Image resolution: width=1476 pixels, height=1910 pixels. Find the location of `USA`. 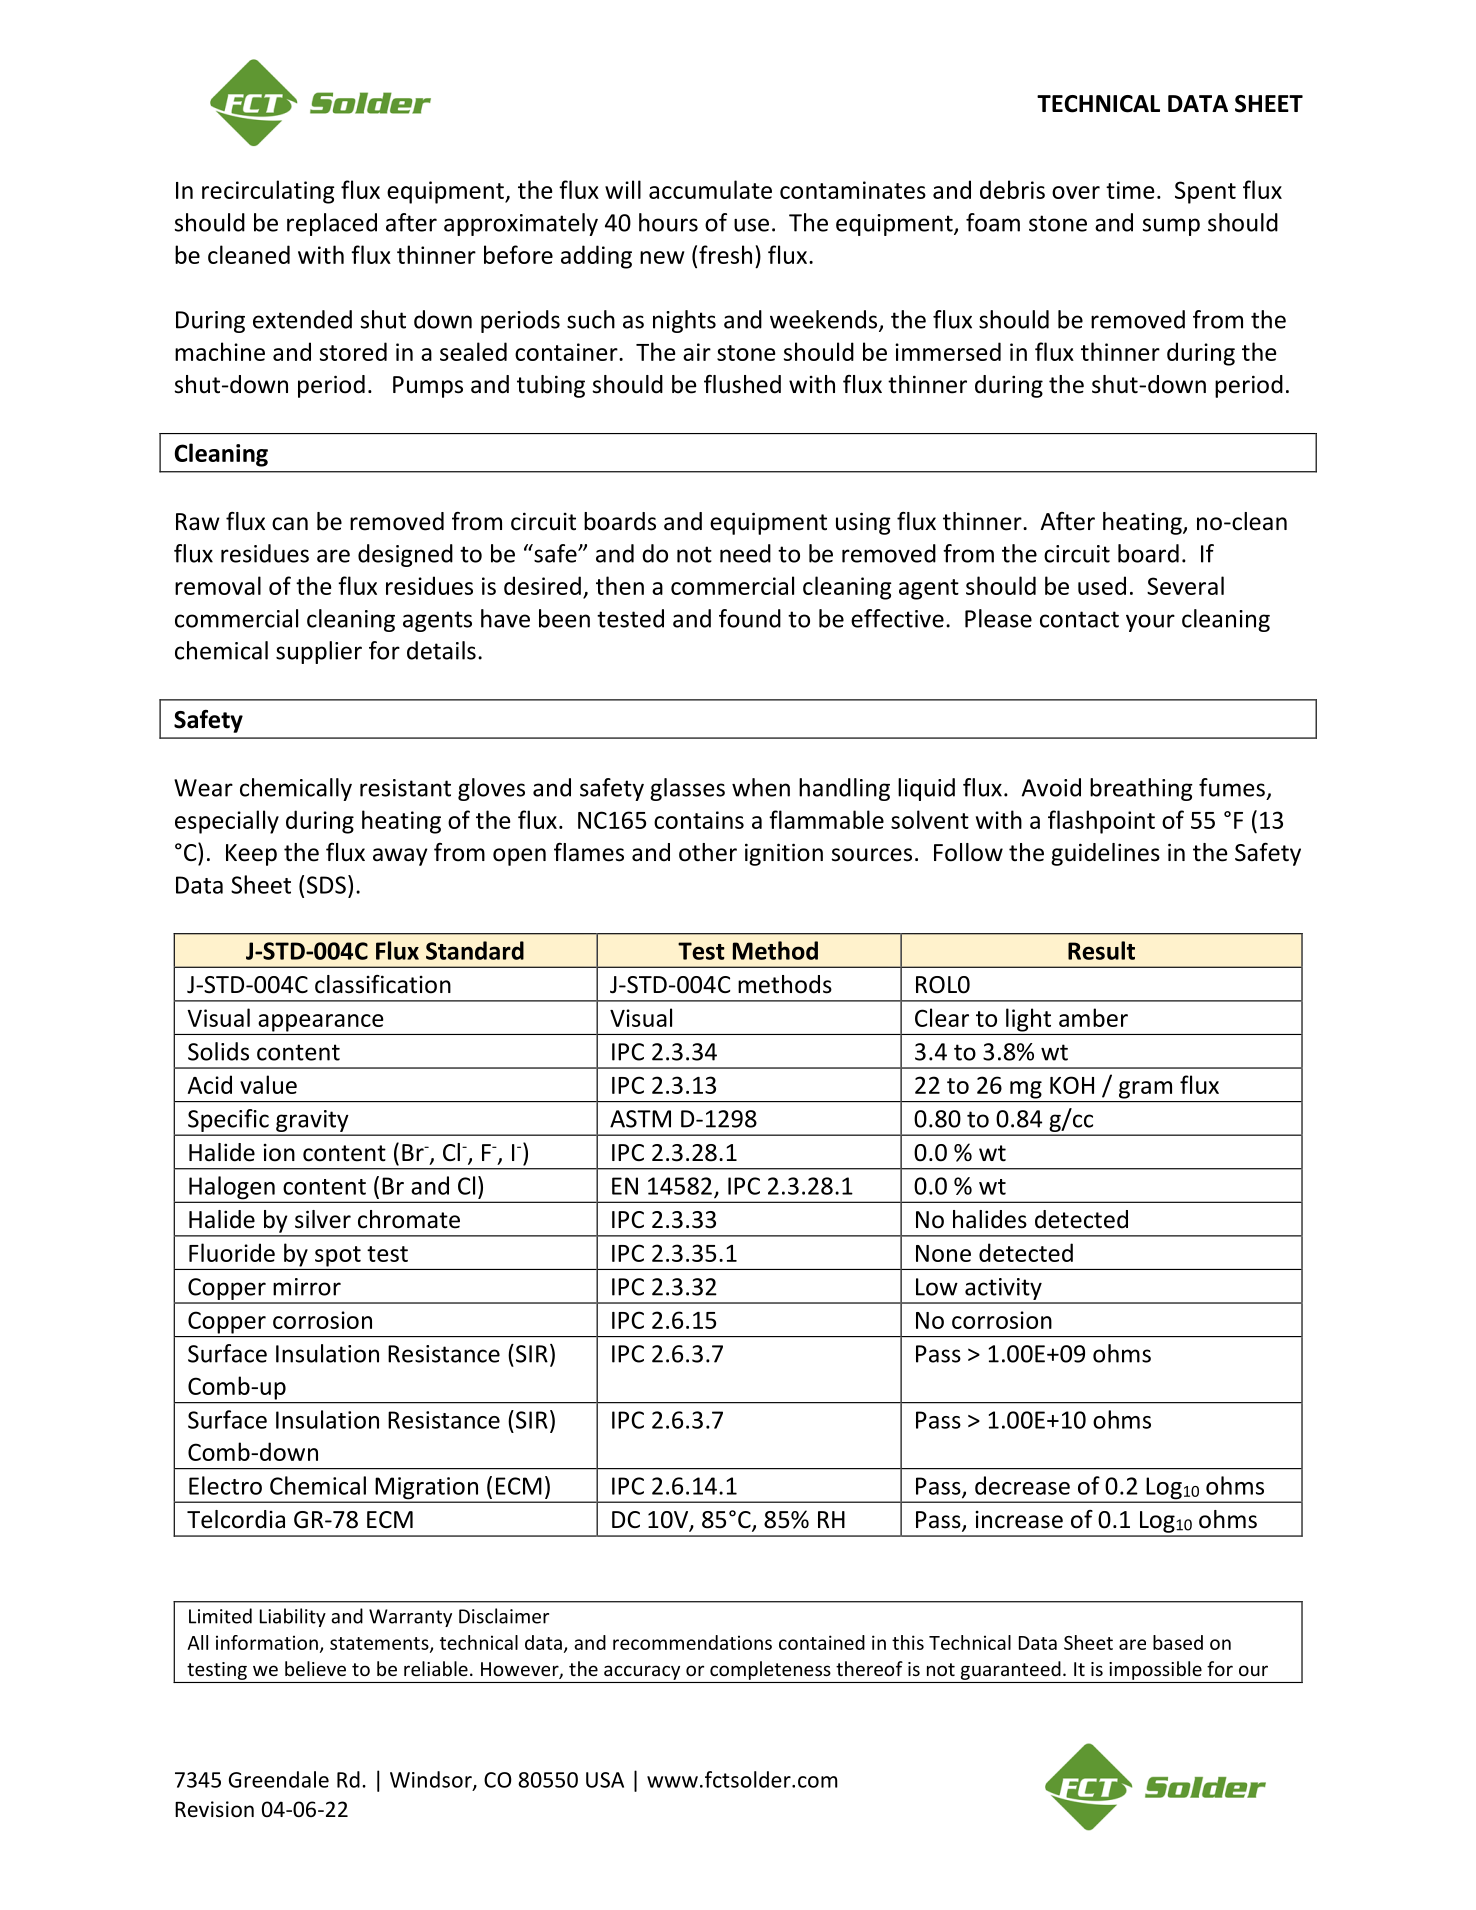

USA is located at coordinates (605, 1780).
